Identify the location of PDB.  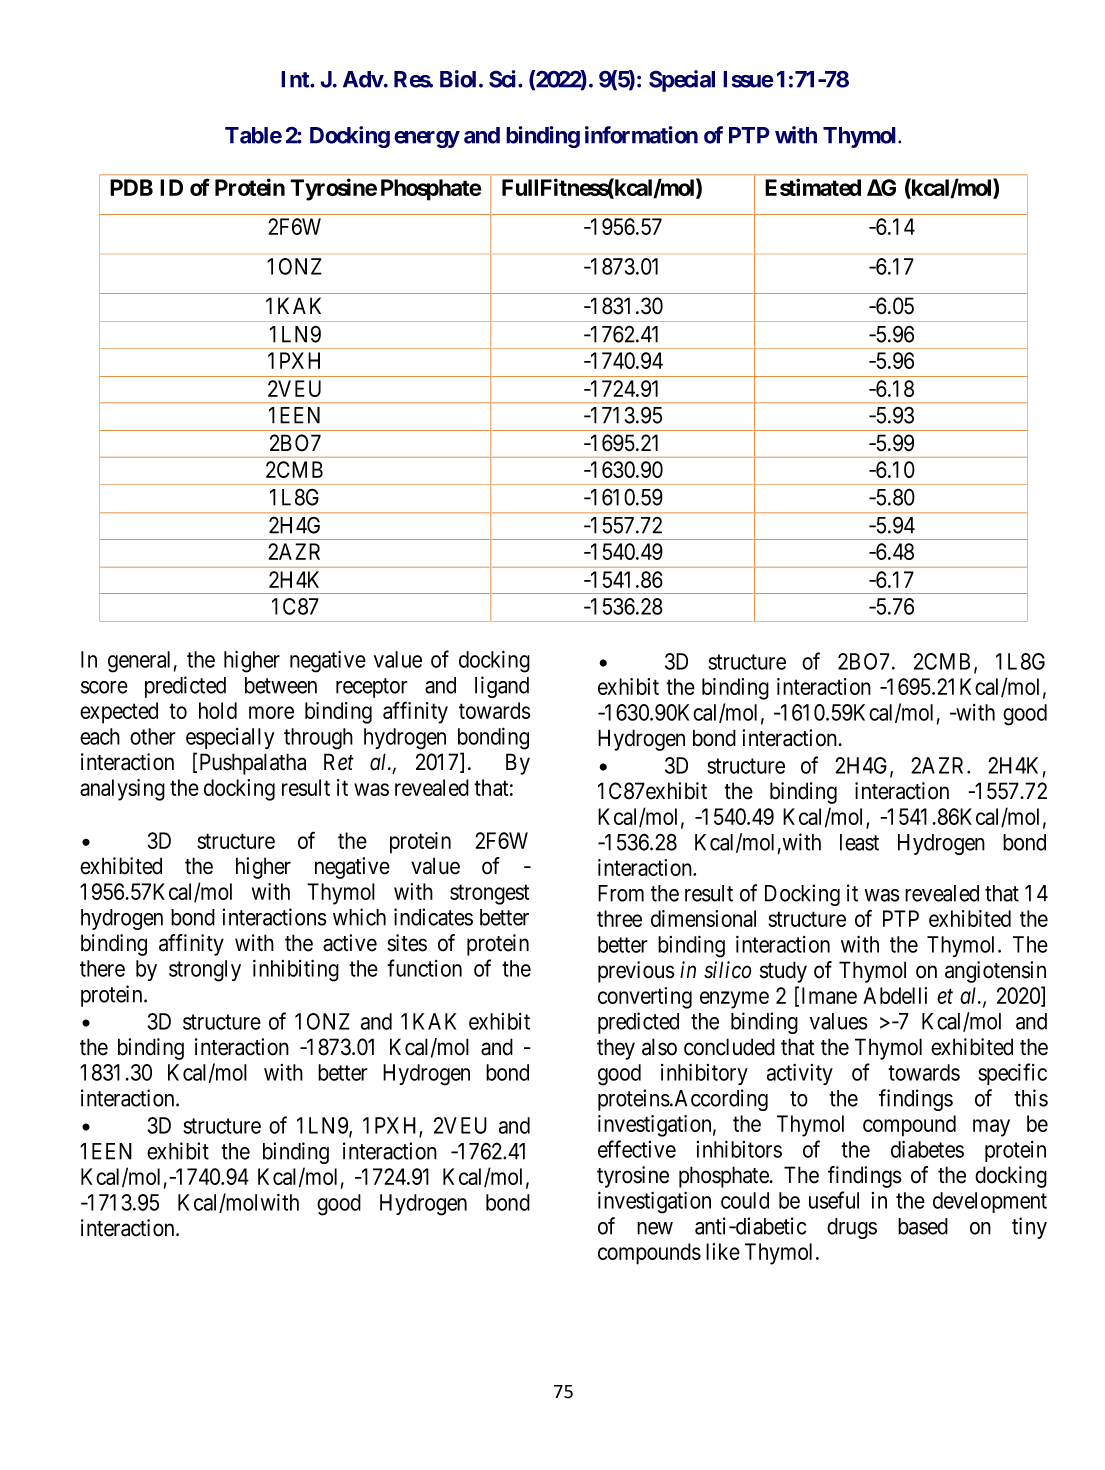
(131, 187).
